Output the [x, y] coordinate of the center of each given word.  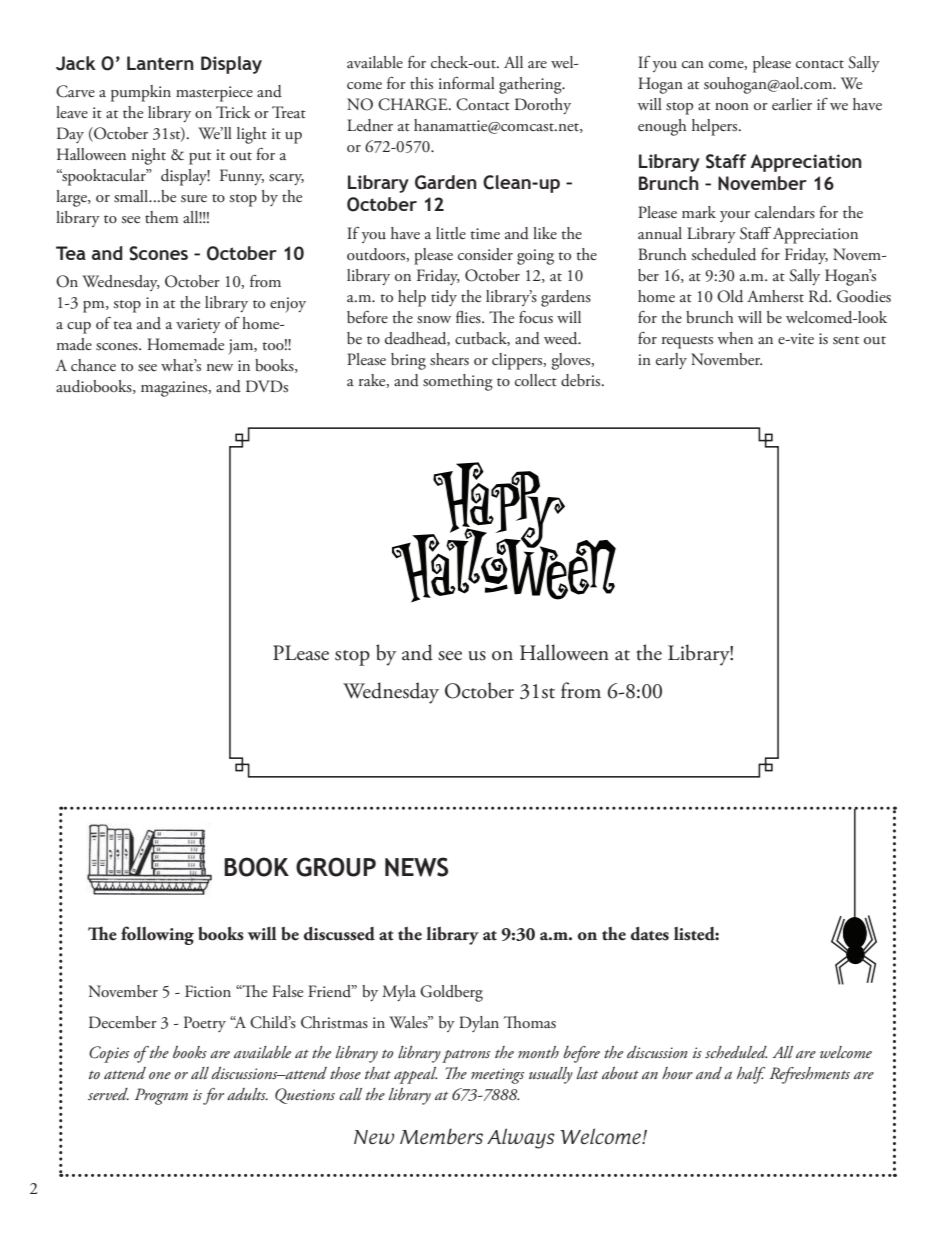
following [157, 935]
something [458, 382]
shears [449, 359]
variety [198, 325]
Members [441, 1136]
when [735, 338]
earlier [792, 104]
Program [161, 1096]
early [671, 361]
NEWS [416, 867]
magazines [175, 389]
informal [467, 82]
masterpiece [214, 94]
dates [650, 934]
